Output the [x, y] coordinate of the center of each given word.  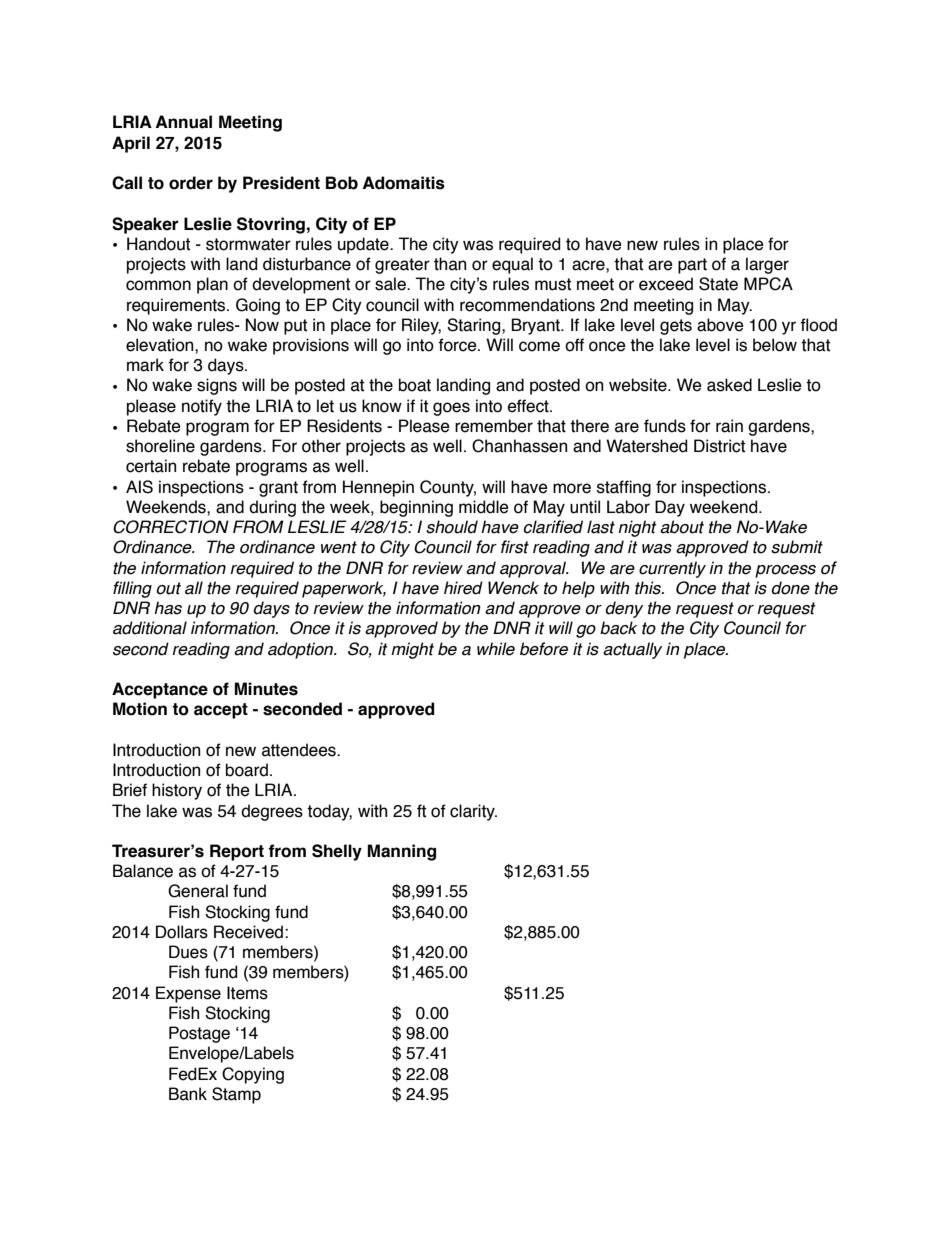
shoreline [160, 446]
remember [494, 426]
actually [632, 650]
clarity [473, 812]
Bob [342, 183]
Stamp [236, 1095]
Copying [253, 1075]
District [719, 446]
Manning [401, 852]
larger [767, 265]
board [247, 770]
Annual [184, 122]
